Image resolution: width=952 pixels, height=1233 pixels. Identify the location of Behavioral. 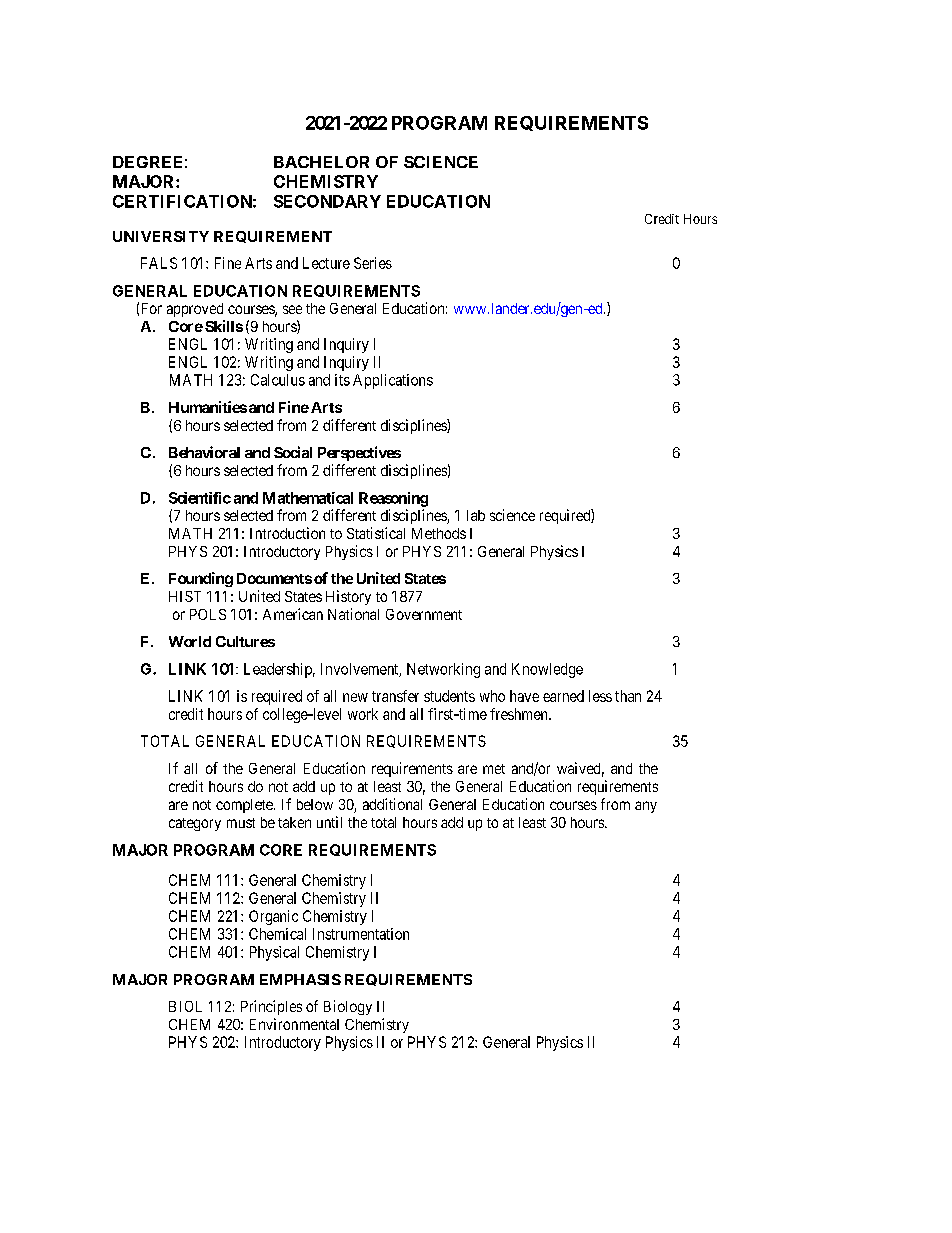
(204, 452).
